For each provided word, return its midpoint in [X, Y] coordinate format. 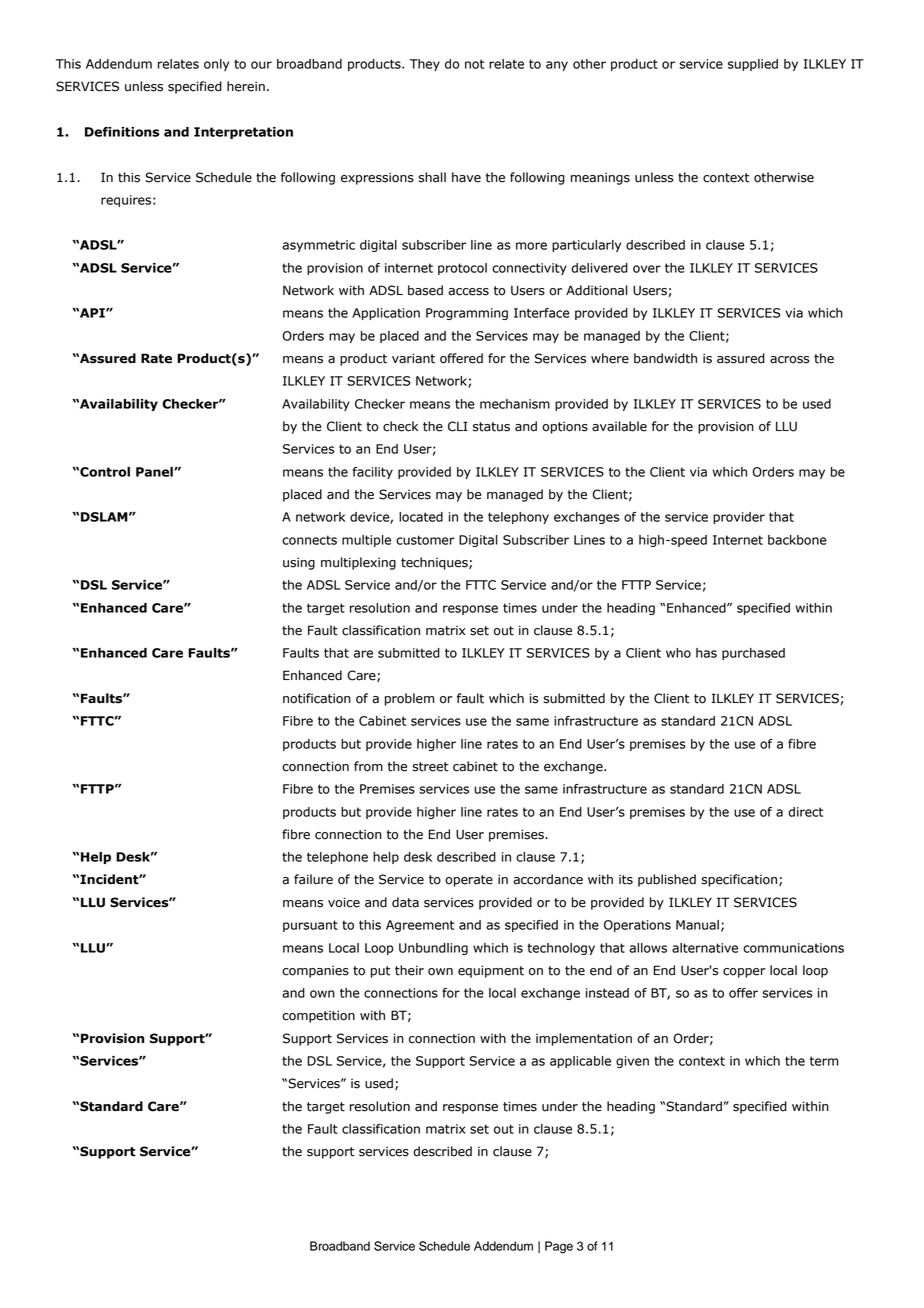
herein [246, 86]
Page [559, 1247]
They [425, 65]
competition [318, 1016]
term [824, 1061]
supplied [753, 65]
